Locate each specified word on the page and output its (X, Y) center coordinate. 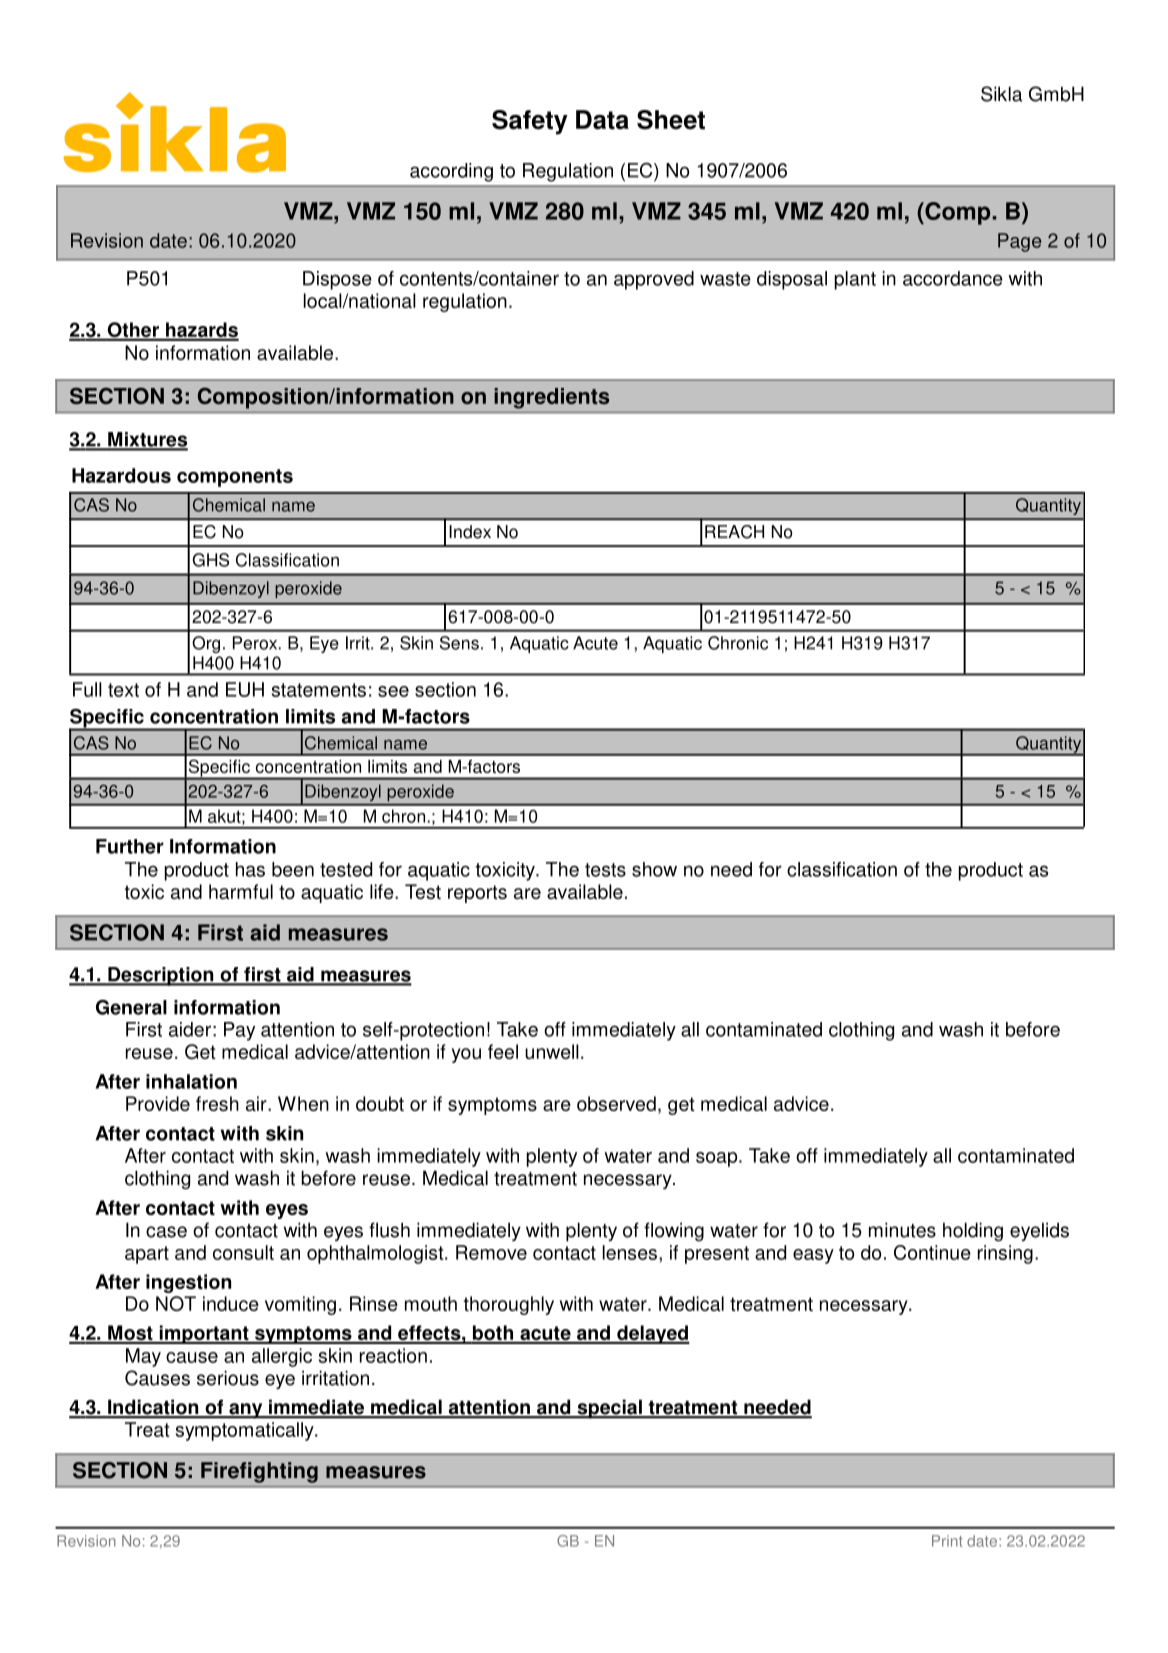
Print (947, 1541)
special (609, 1409)
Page (1019, 242)
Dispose (337, 280)
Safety (530, 122)
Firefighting (259, 1472)
